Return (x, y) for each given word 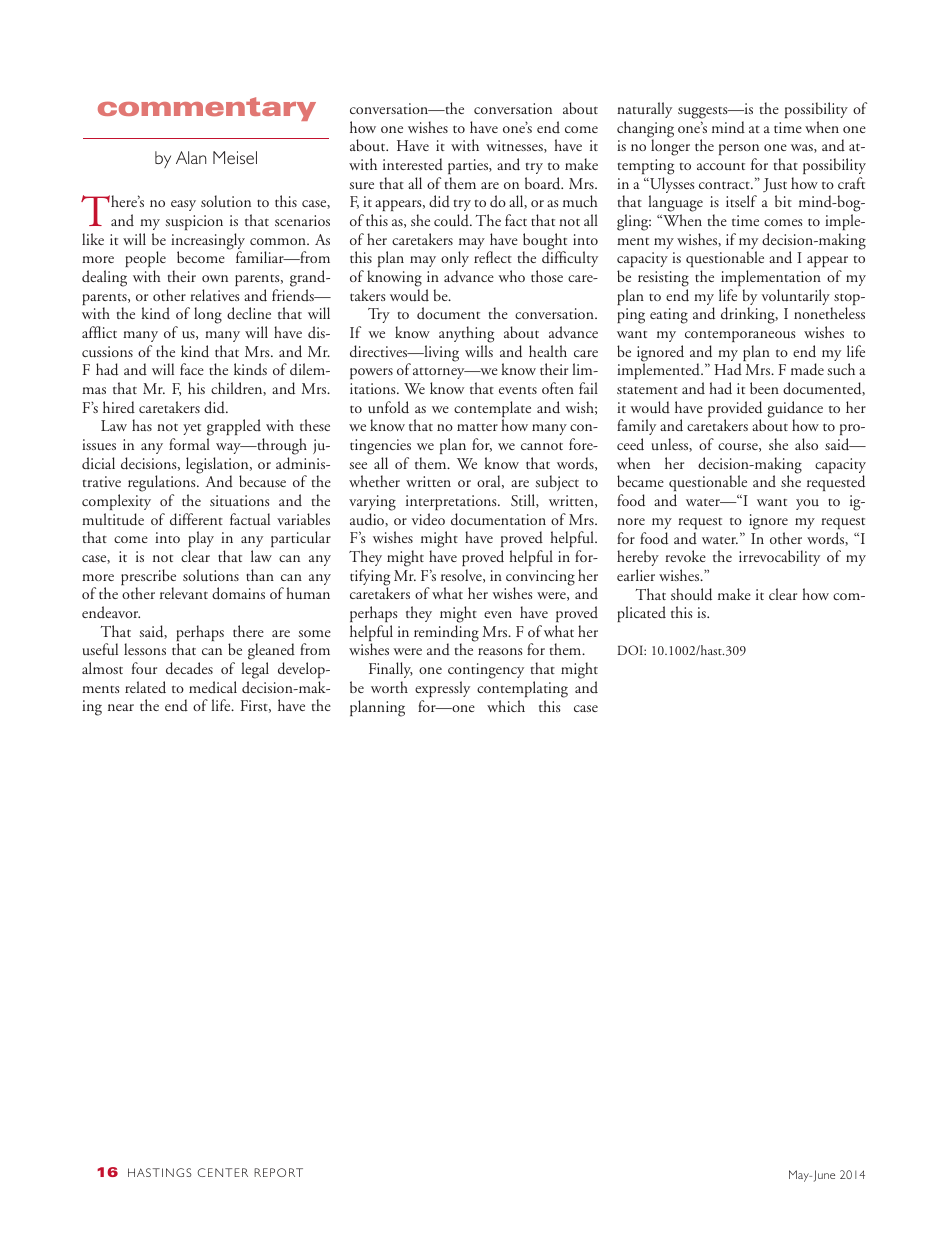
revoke (685, 556)
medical (213, 687)
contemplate (492, 410)
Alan (191, 157)
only (455, 259)
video (428, 519)
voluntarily (797, 298)
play (201, 541)
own (215, 278)
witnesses (515, 146)
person (739, 151)
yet (192, 429)
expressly (442, 689)
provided (735, 410)
